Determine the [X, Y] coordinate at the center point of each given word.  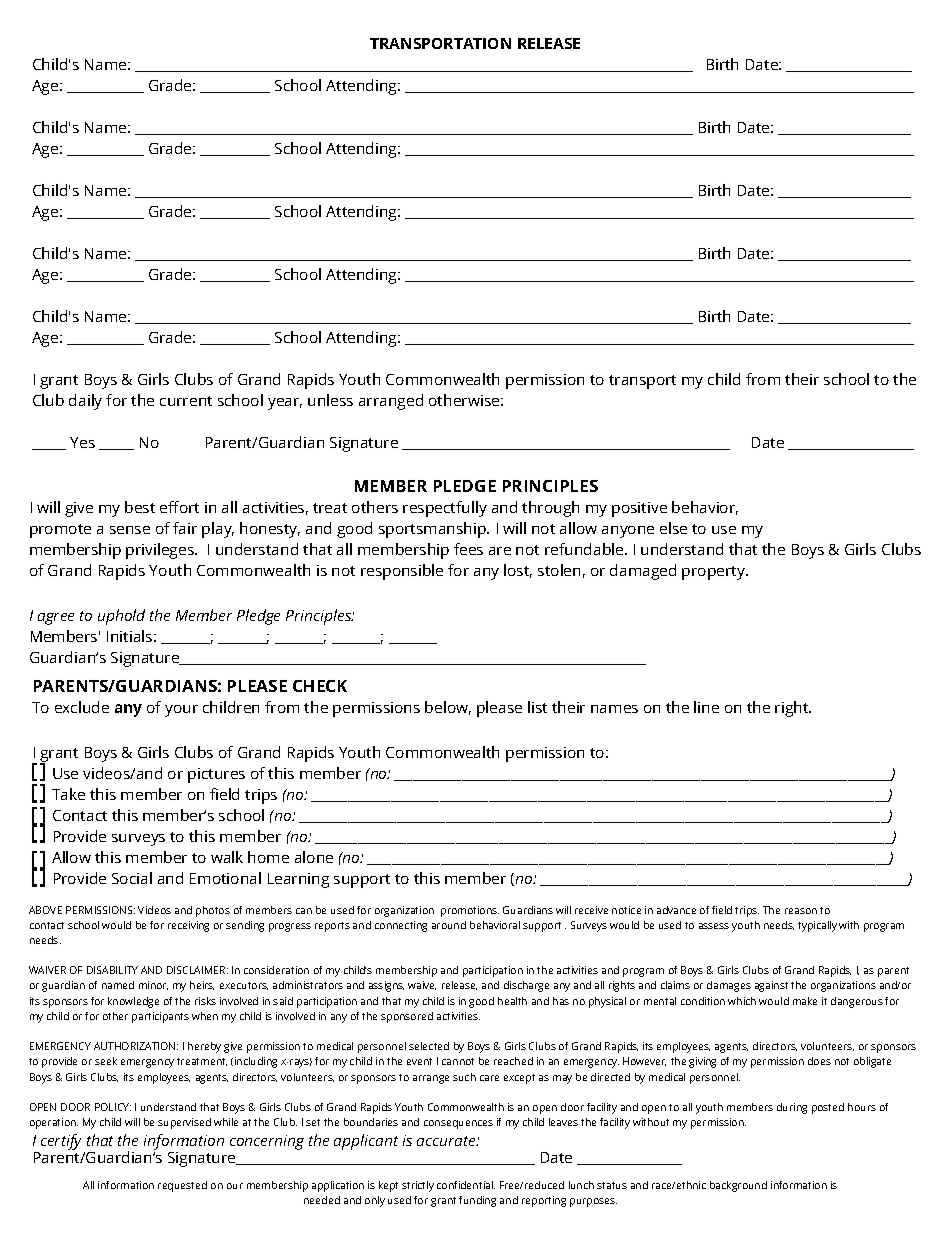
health [512, 1001]
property [715, 573]
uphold [121, 617]
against [771, 986]
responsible [402, 572]
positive [639, 509]
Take [68, 794]
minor [153, 985]
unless [330, 400]
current [186, 401]
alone [314, 857]
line [706, 707]
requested [182, 1186]
